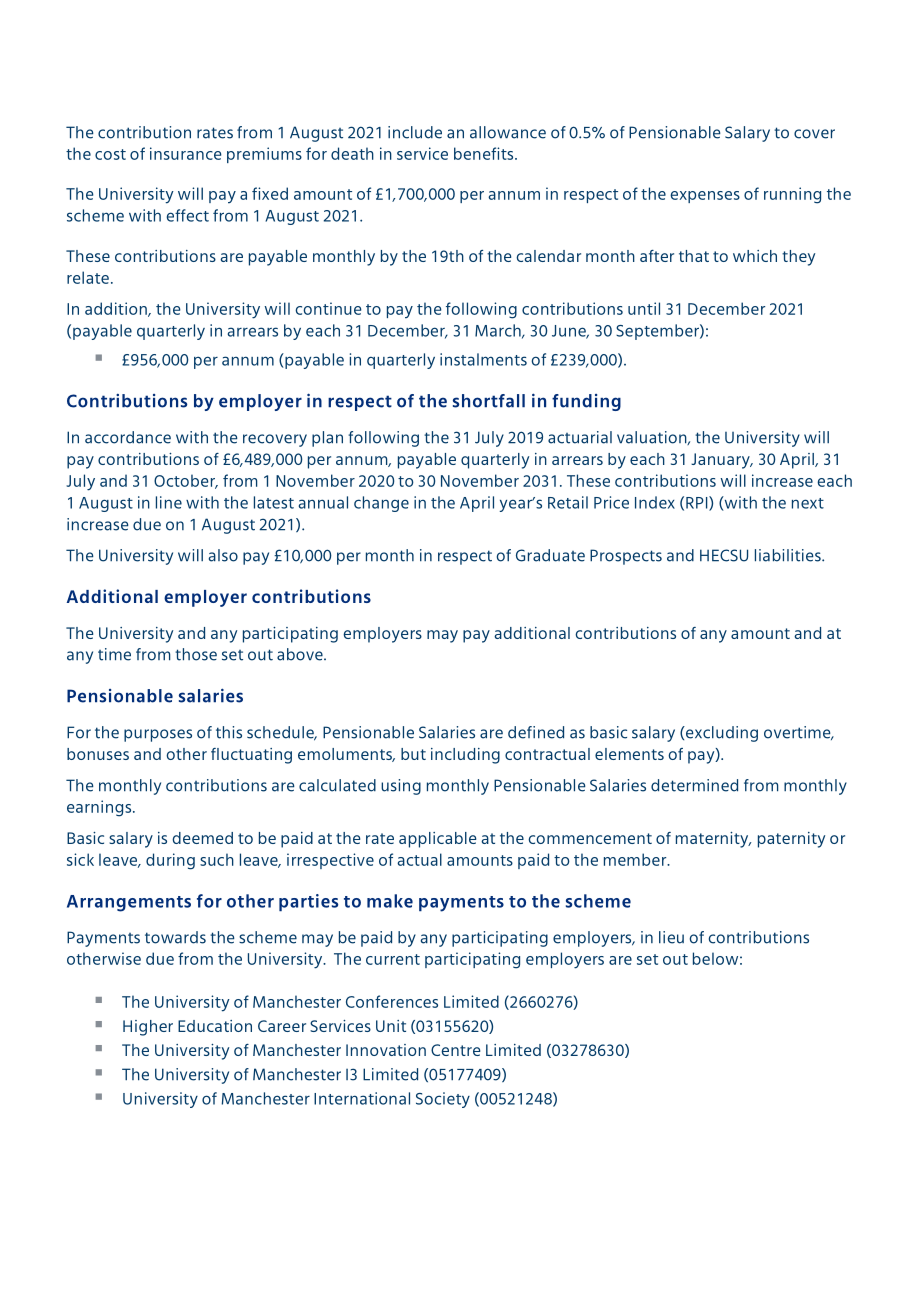 The height and width of the screenshot is (1308, 924). I want to click on shortfall, so click(489, 401).
